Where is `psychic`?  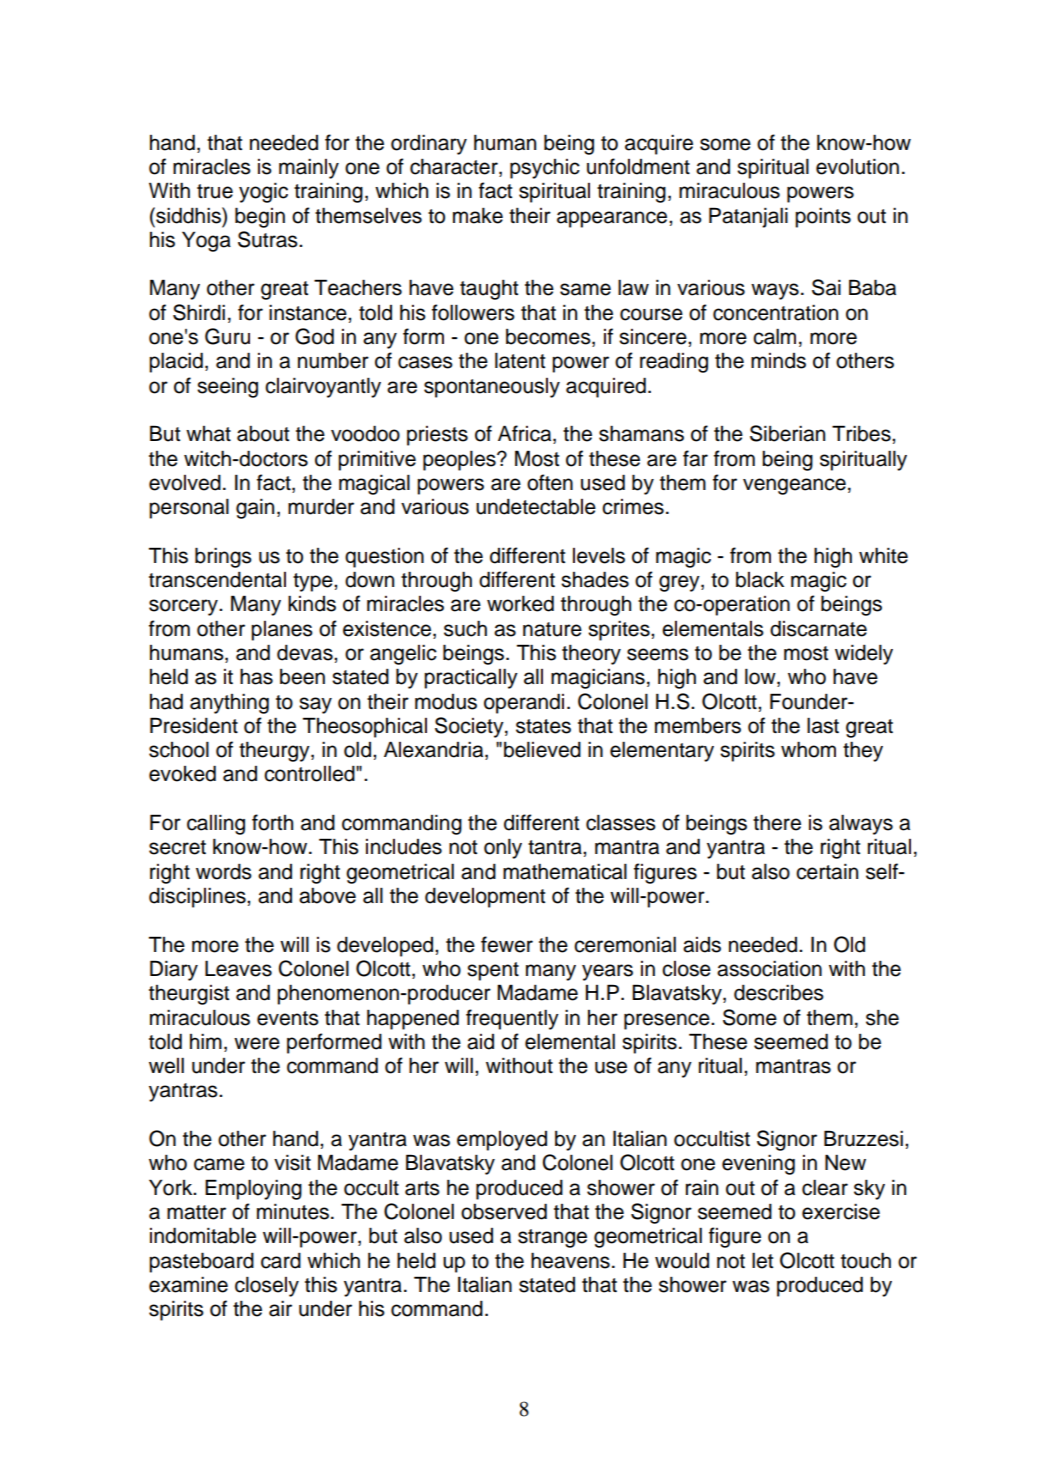 psychic is located at coordinates (545, 169).
